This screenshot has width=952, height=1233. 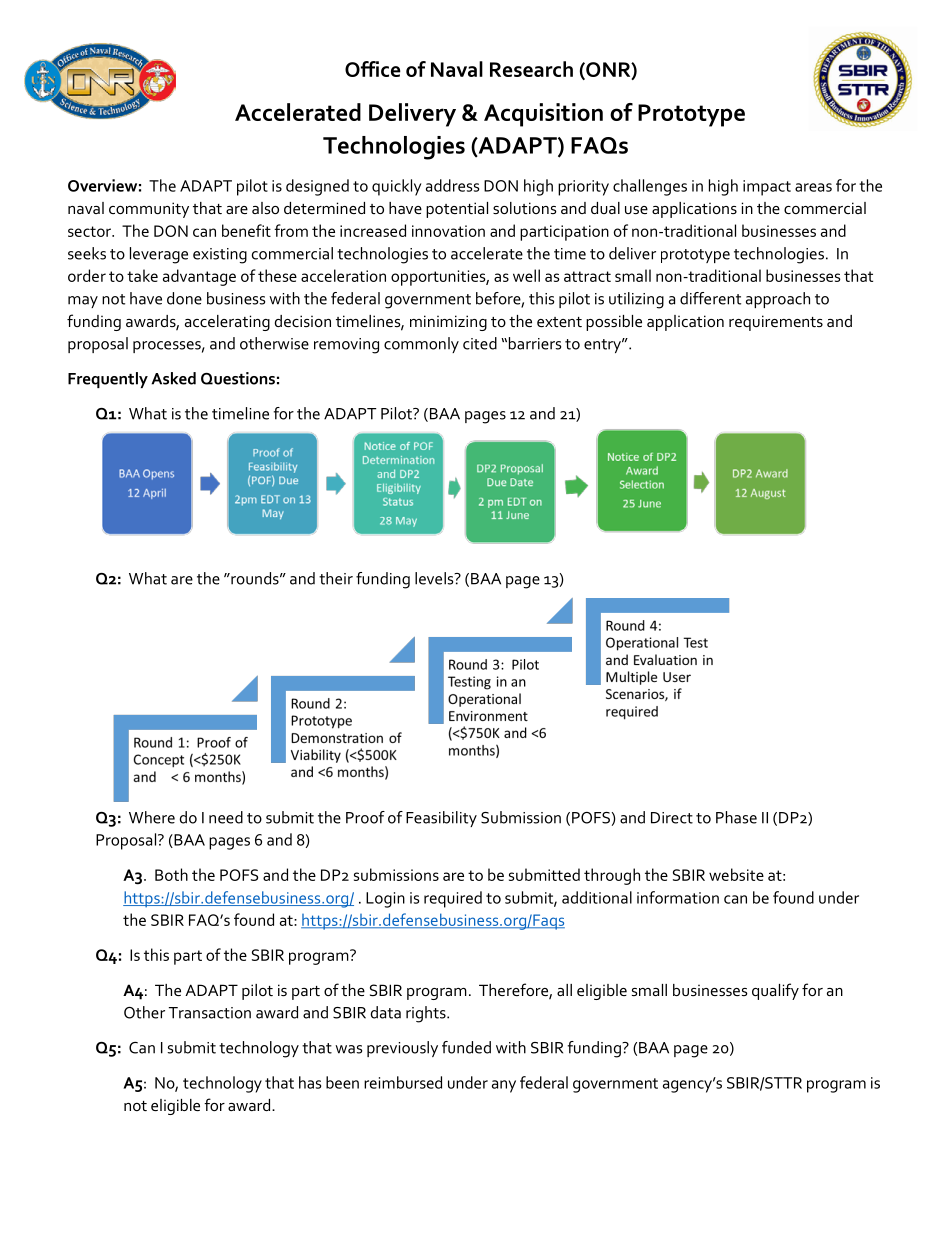 What do you see at coordinates (373, 69) in the screenshot?
I see `Office` at bounding box center [373, 69].
